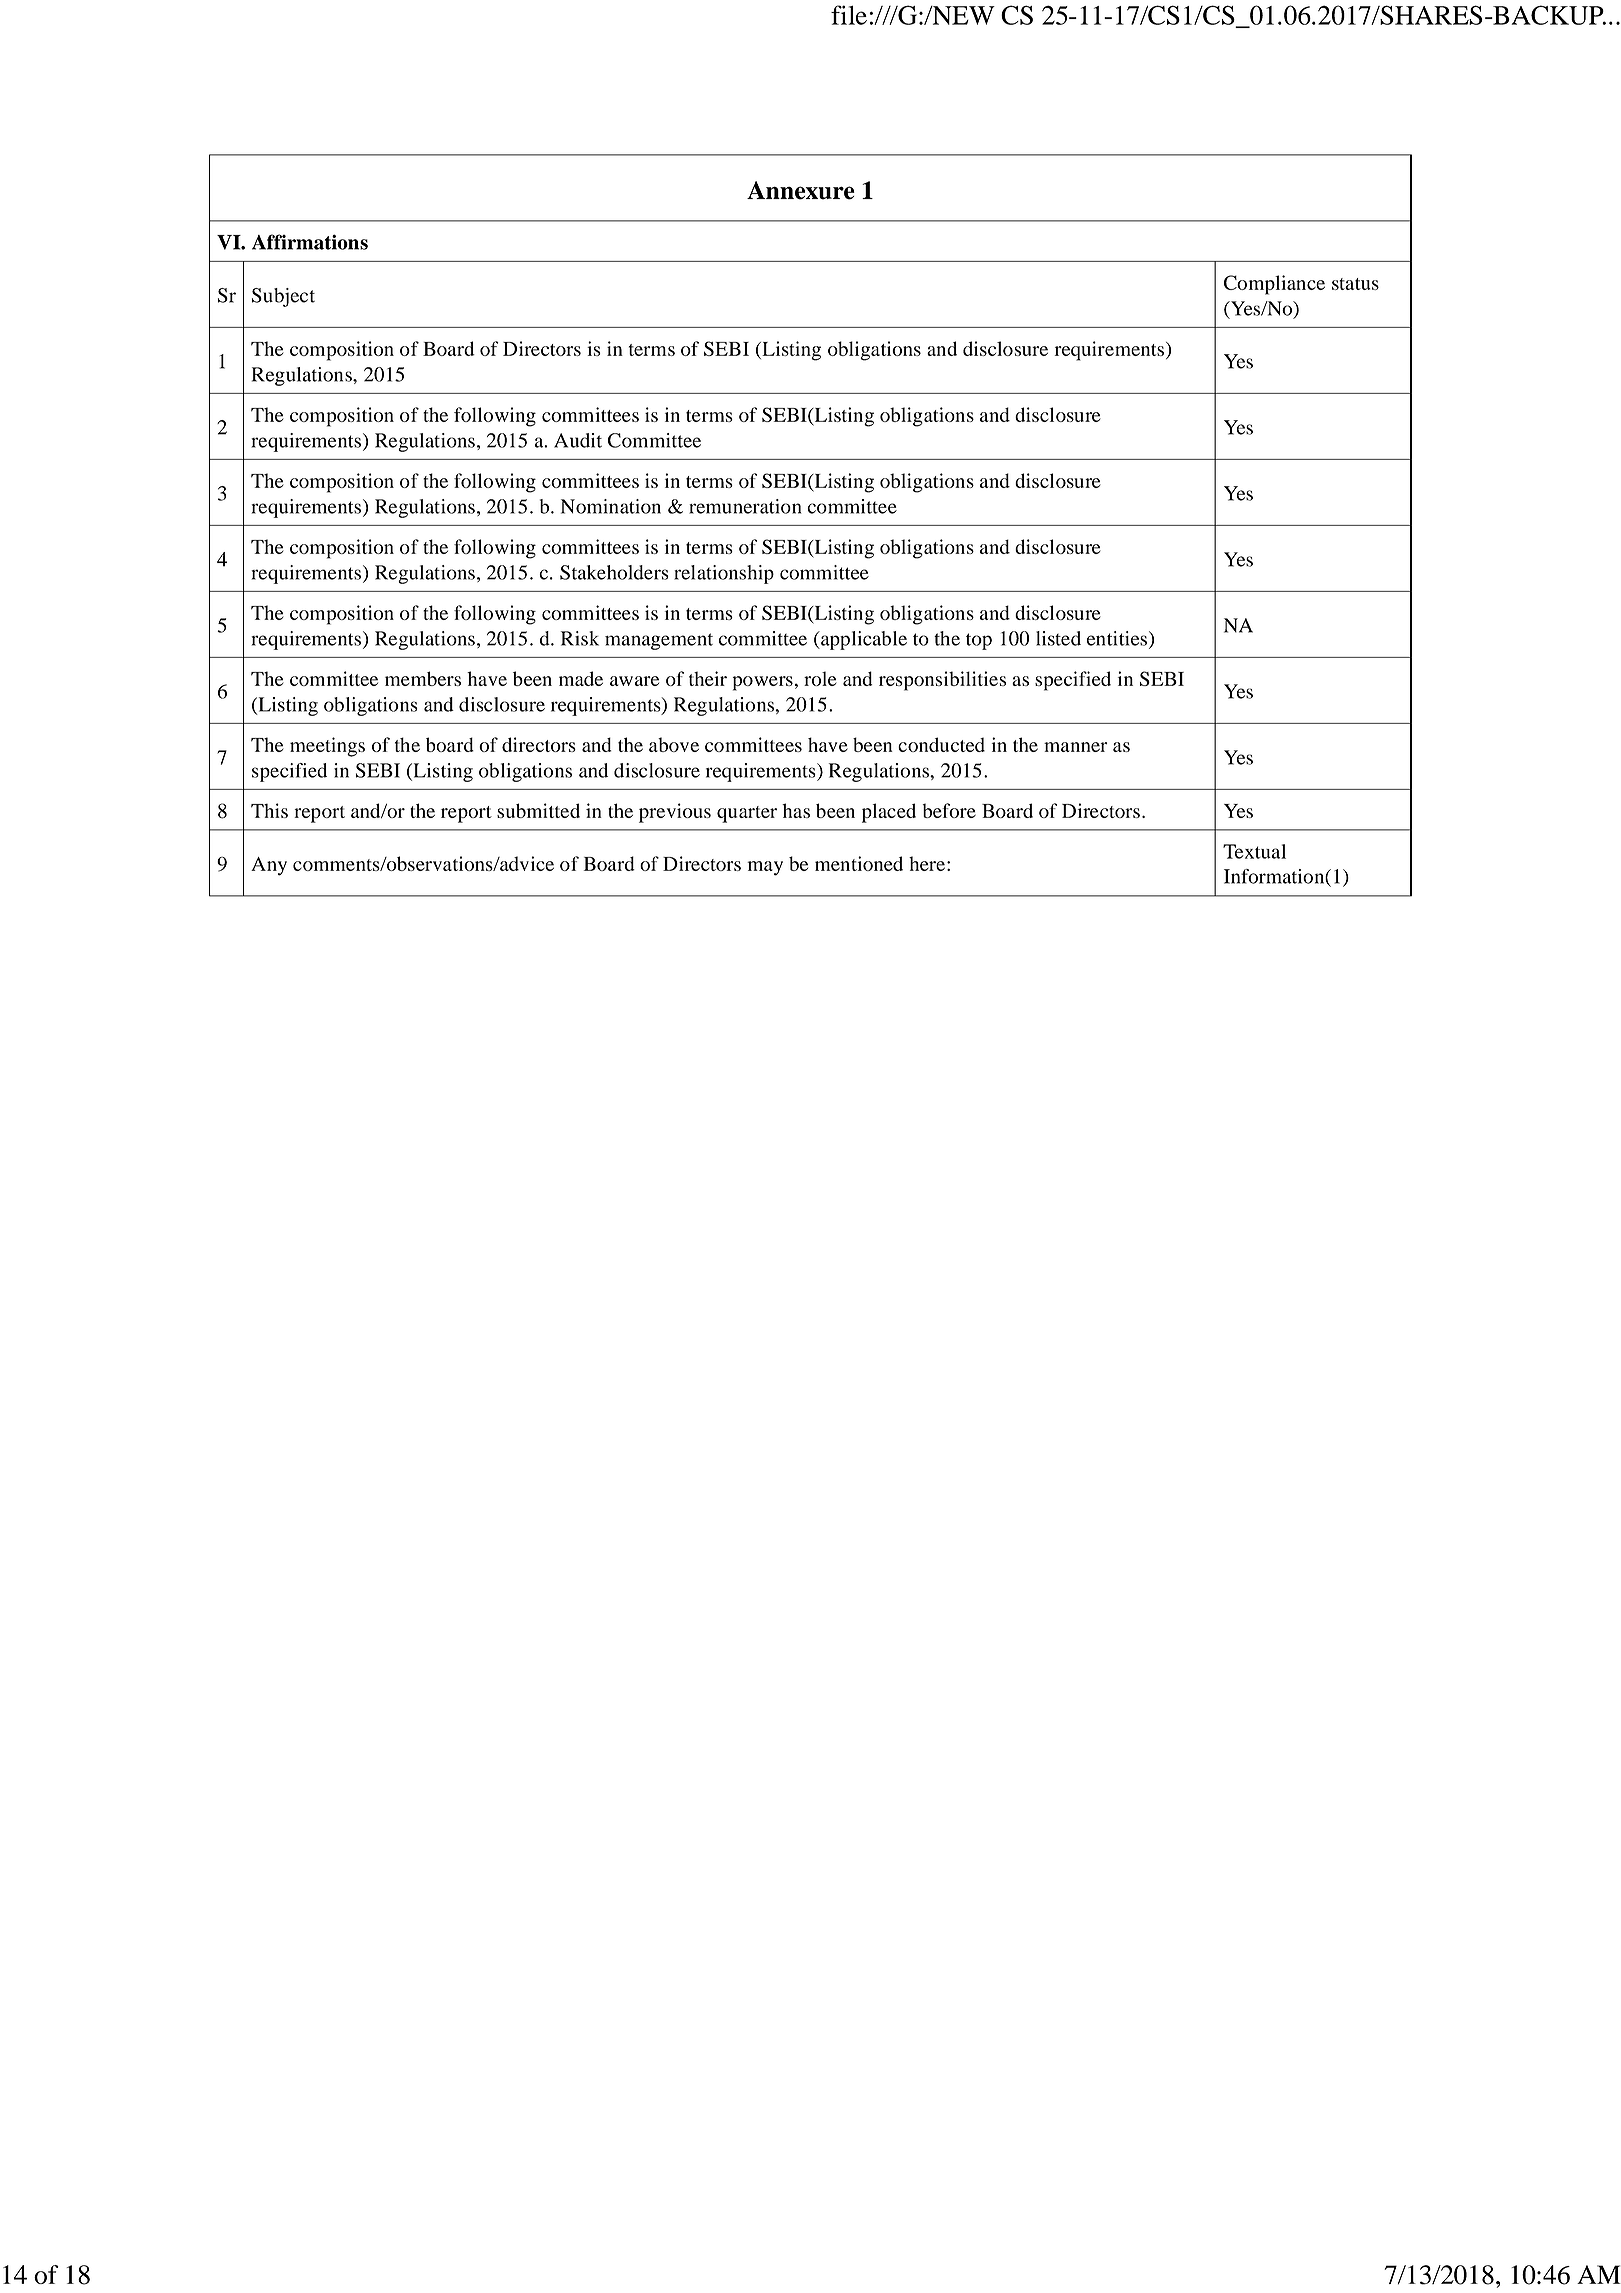 The image size is (1621, 2293). I want to click on Compliance, so click(1274, 285).
